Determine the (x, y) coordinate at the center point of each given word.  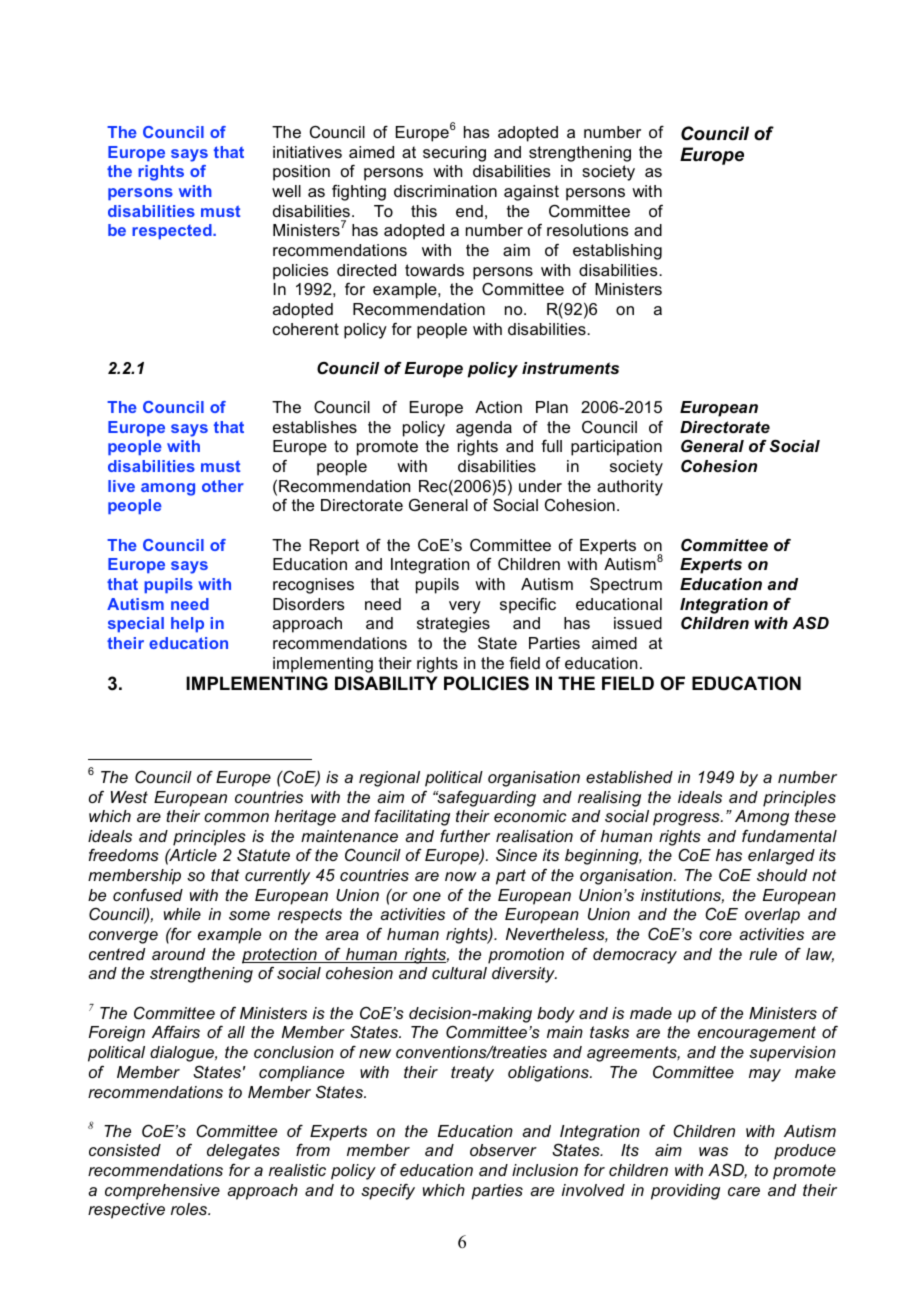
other (223, 486)
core (715, 935)
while (182, 914)
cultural (459, 973)
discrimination (445, 191)
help (187, 624)
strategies (453, 625)
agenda (484, 429)
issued (638, 623)
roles (190, 1209)
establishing (617, 252)
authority (630, 488)
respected (173, 231)
